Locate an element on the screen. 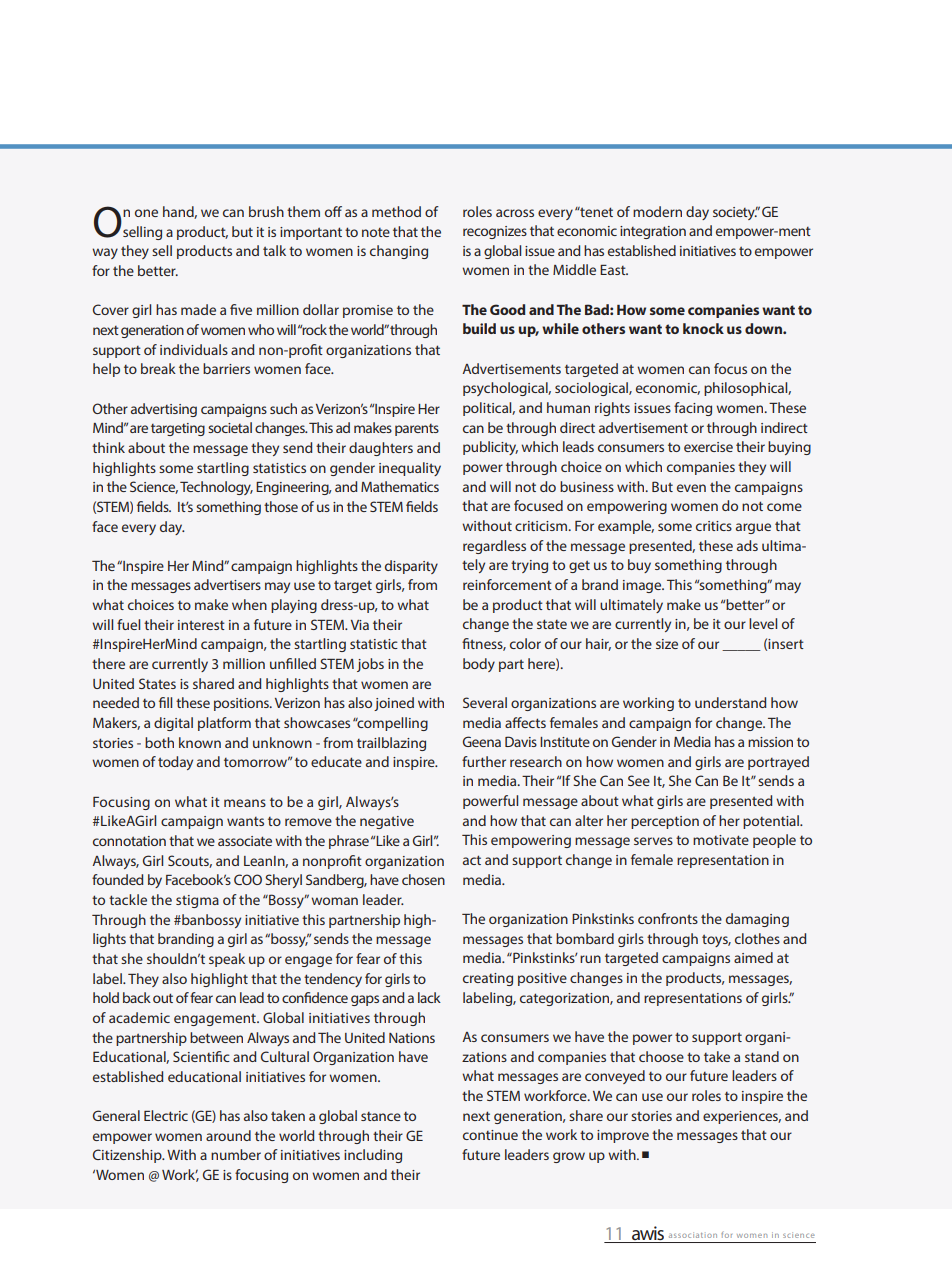  one is located at coordinates (146, 213).
